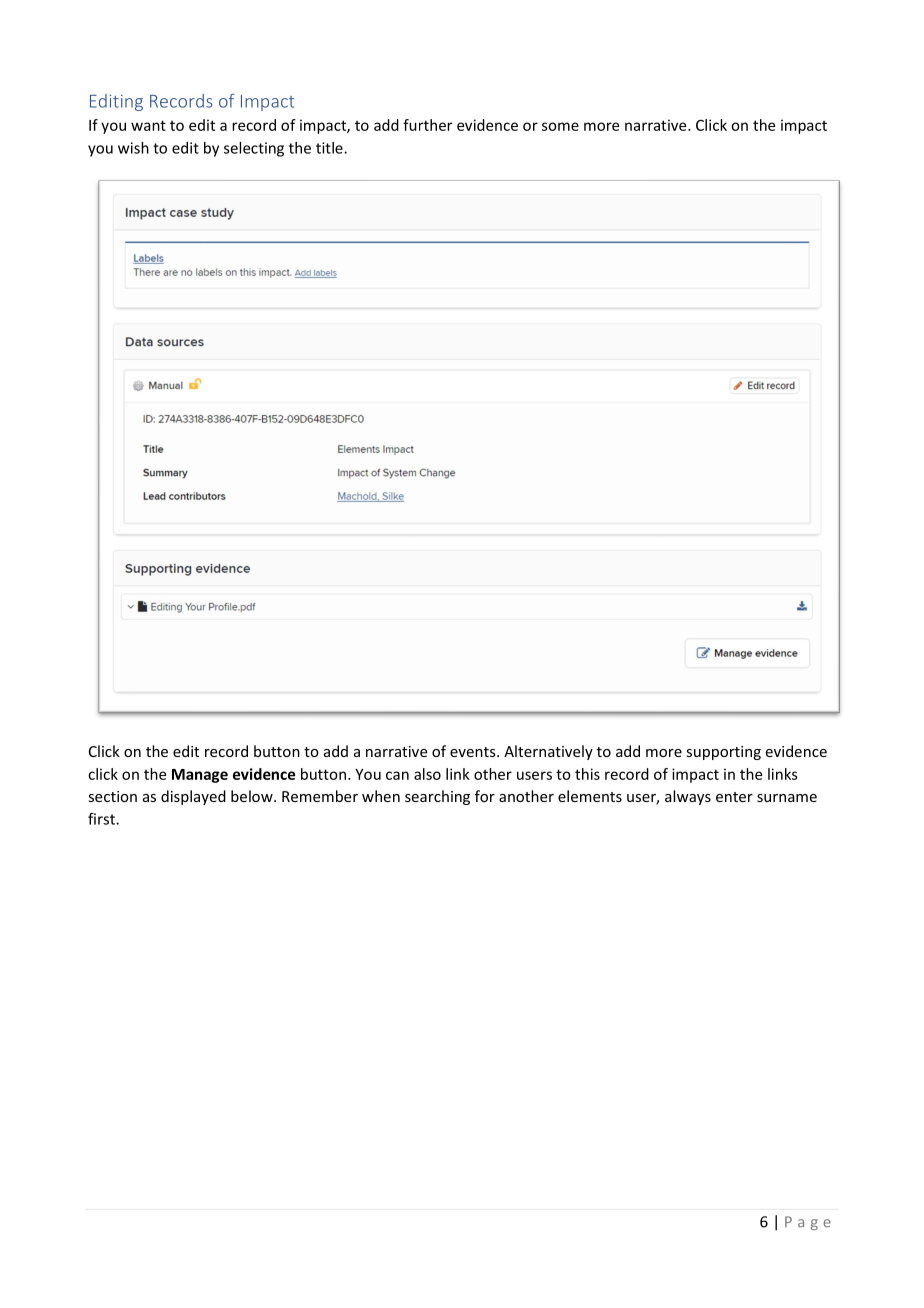 This document has width=924, height=1308. I want to click on Manage, so click(200, 776).
